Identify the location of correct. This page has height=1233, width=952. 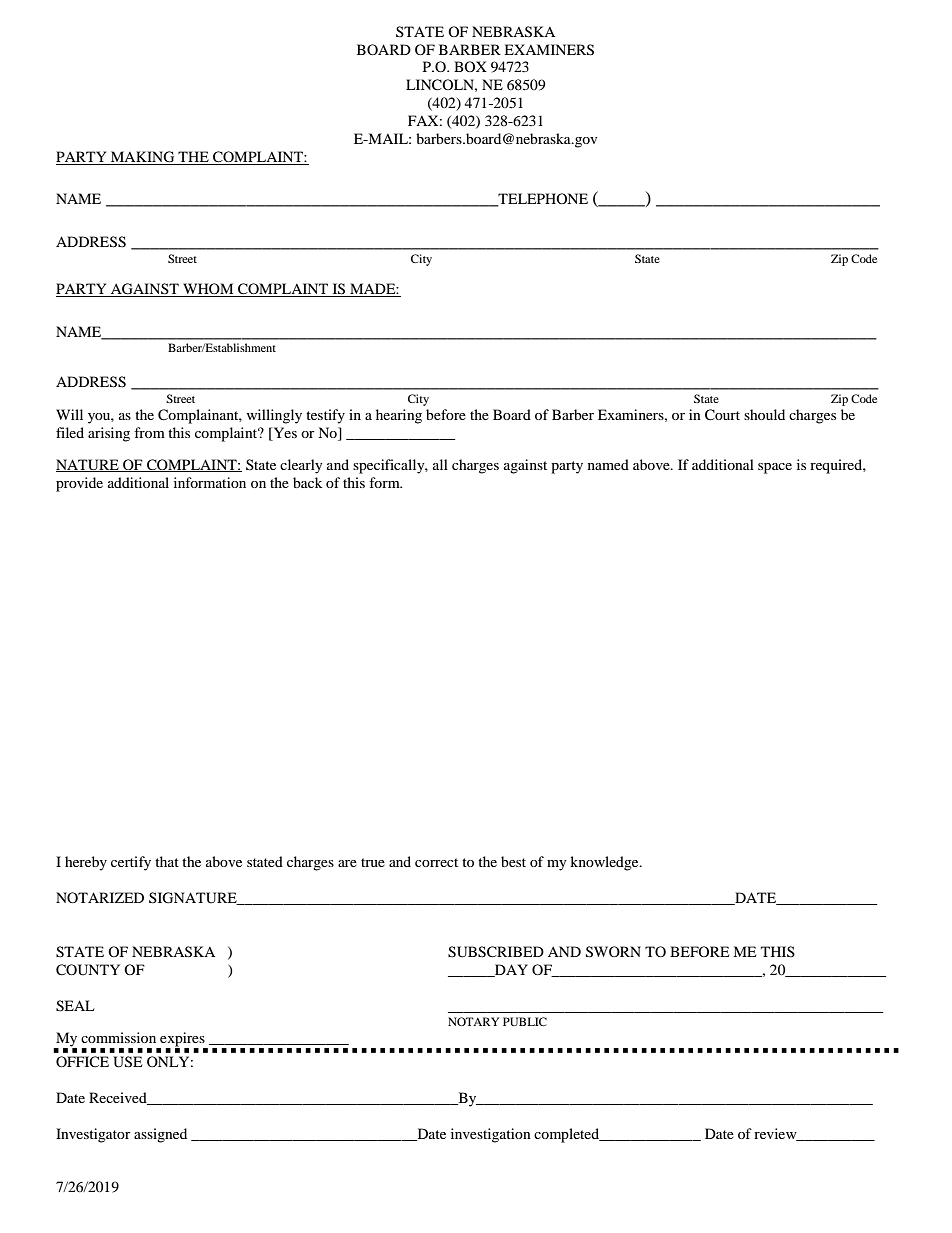
(436, 862).
